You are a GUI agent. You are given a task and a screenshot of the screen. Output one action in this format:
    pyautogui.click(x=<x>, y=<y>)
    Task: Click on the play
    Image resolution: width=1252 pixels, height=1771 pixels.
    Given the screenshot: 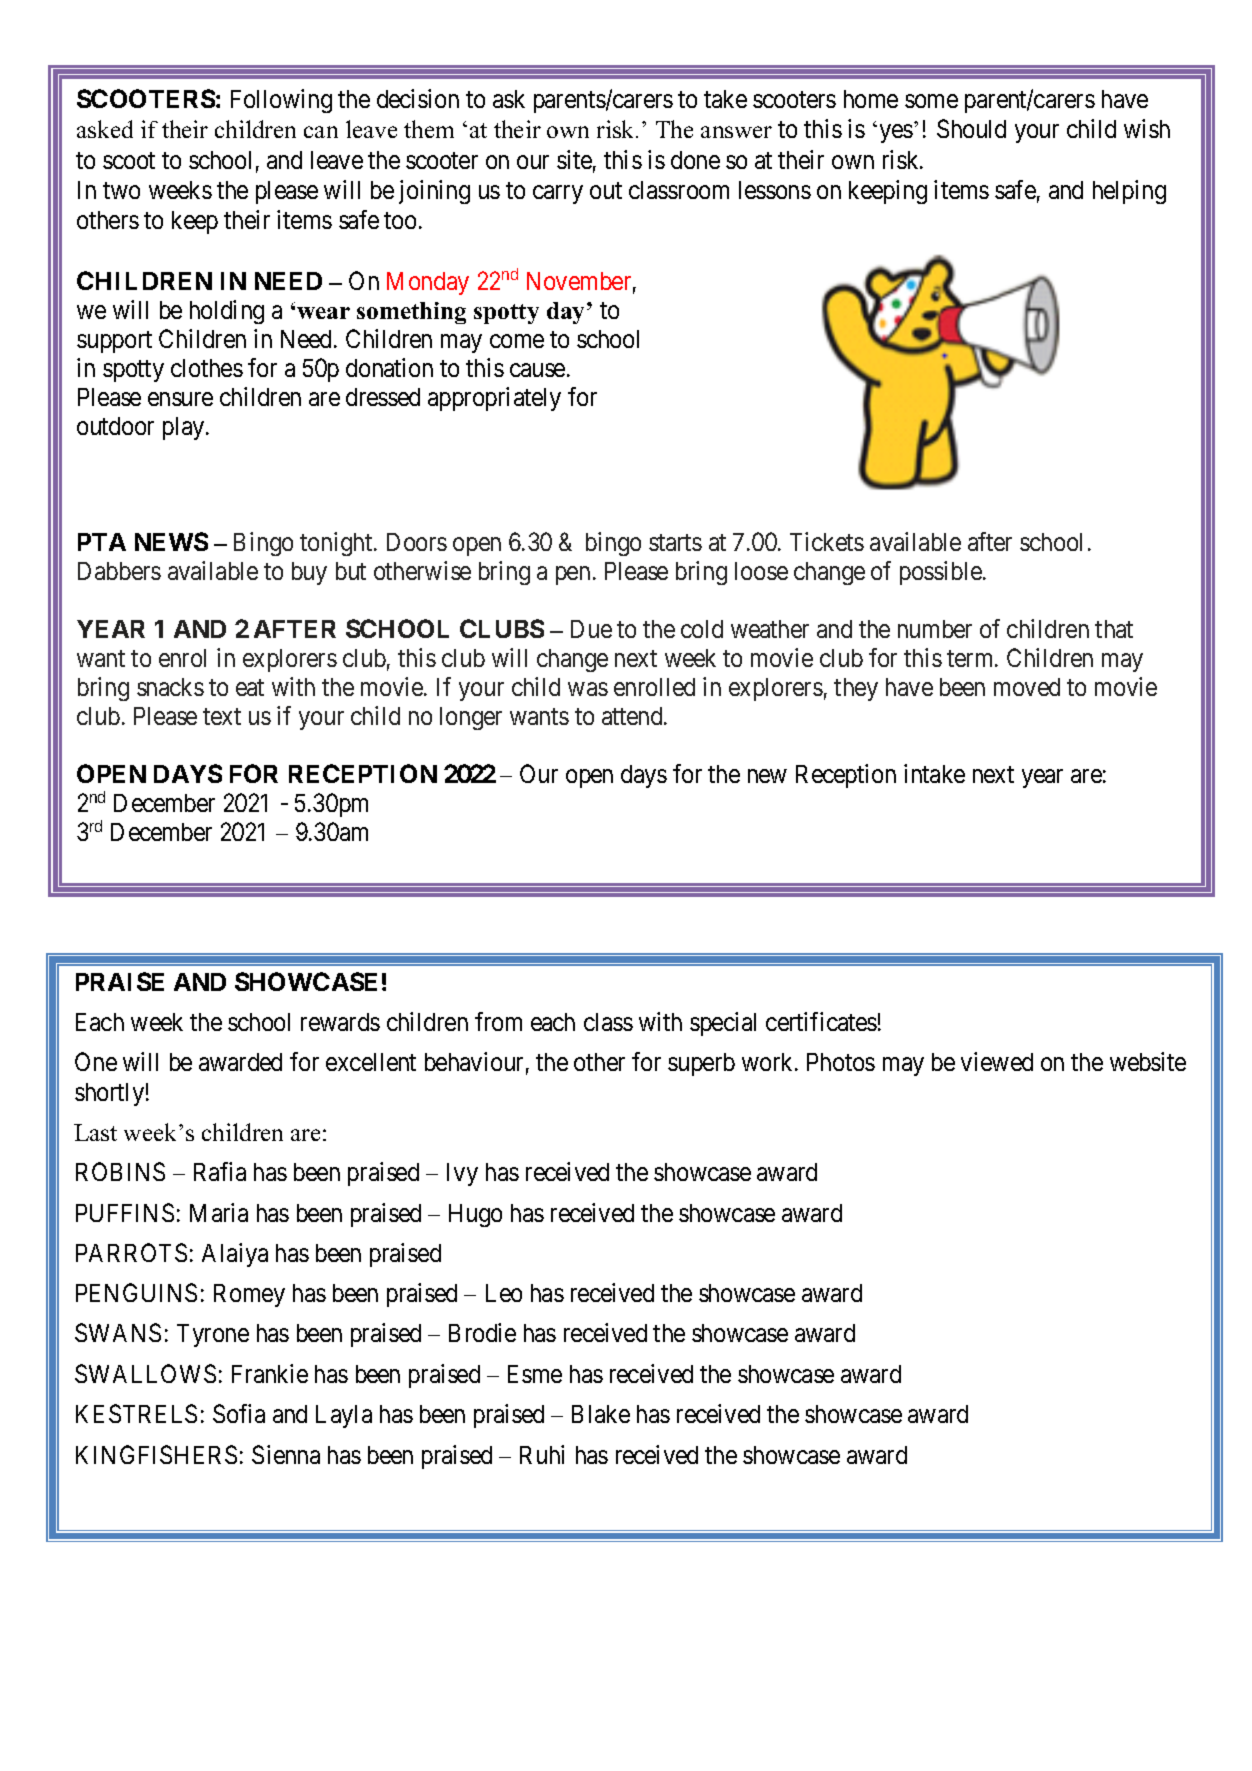 What is the action you would take?
    pyautogui.click(x=185, y=428)
